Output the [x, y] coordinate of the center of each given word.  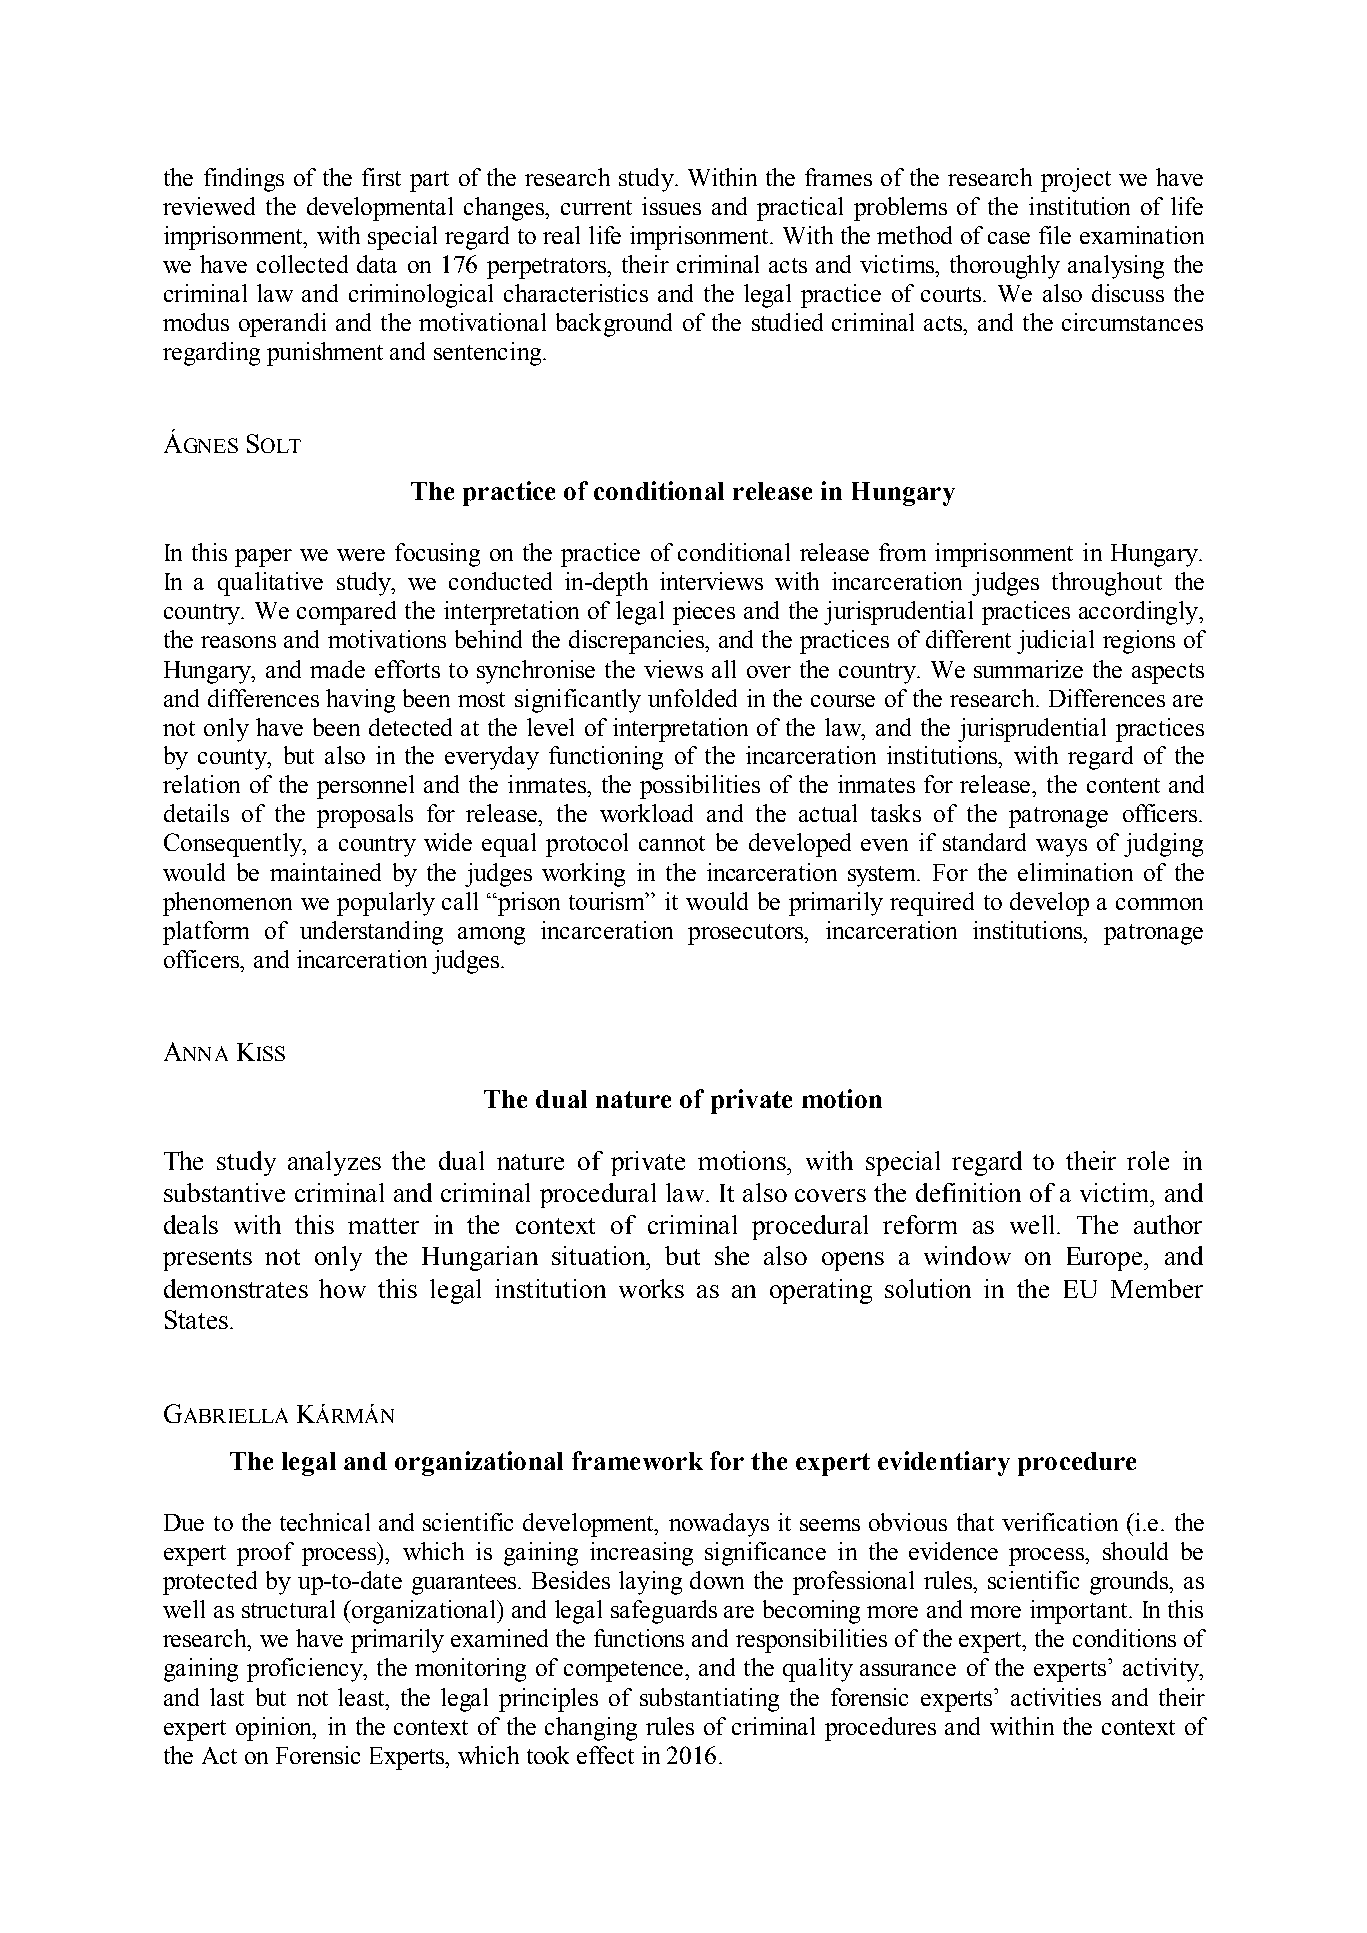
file [1055, 235]
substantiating [709, 1700]
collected [302, 264]
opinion [275, 1729]
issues [671, 206]
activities [1056, 1697]
